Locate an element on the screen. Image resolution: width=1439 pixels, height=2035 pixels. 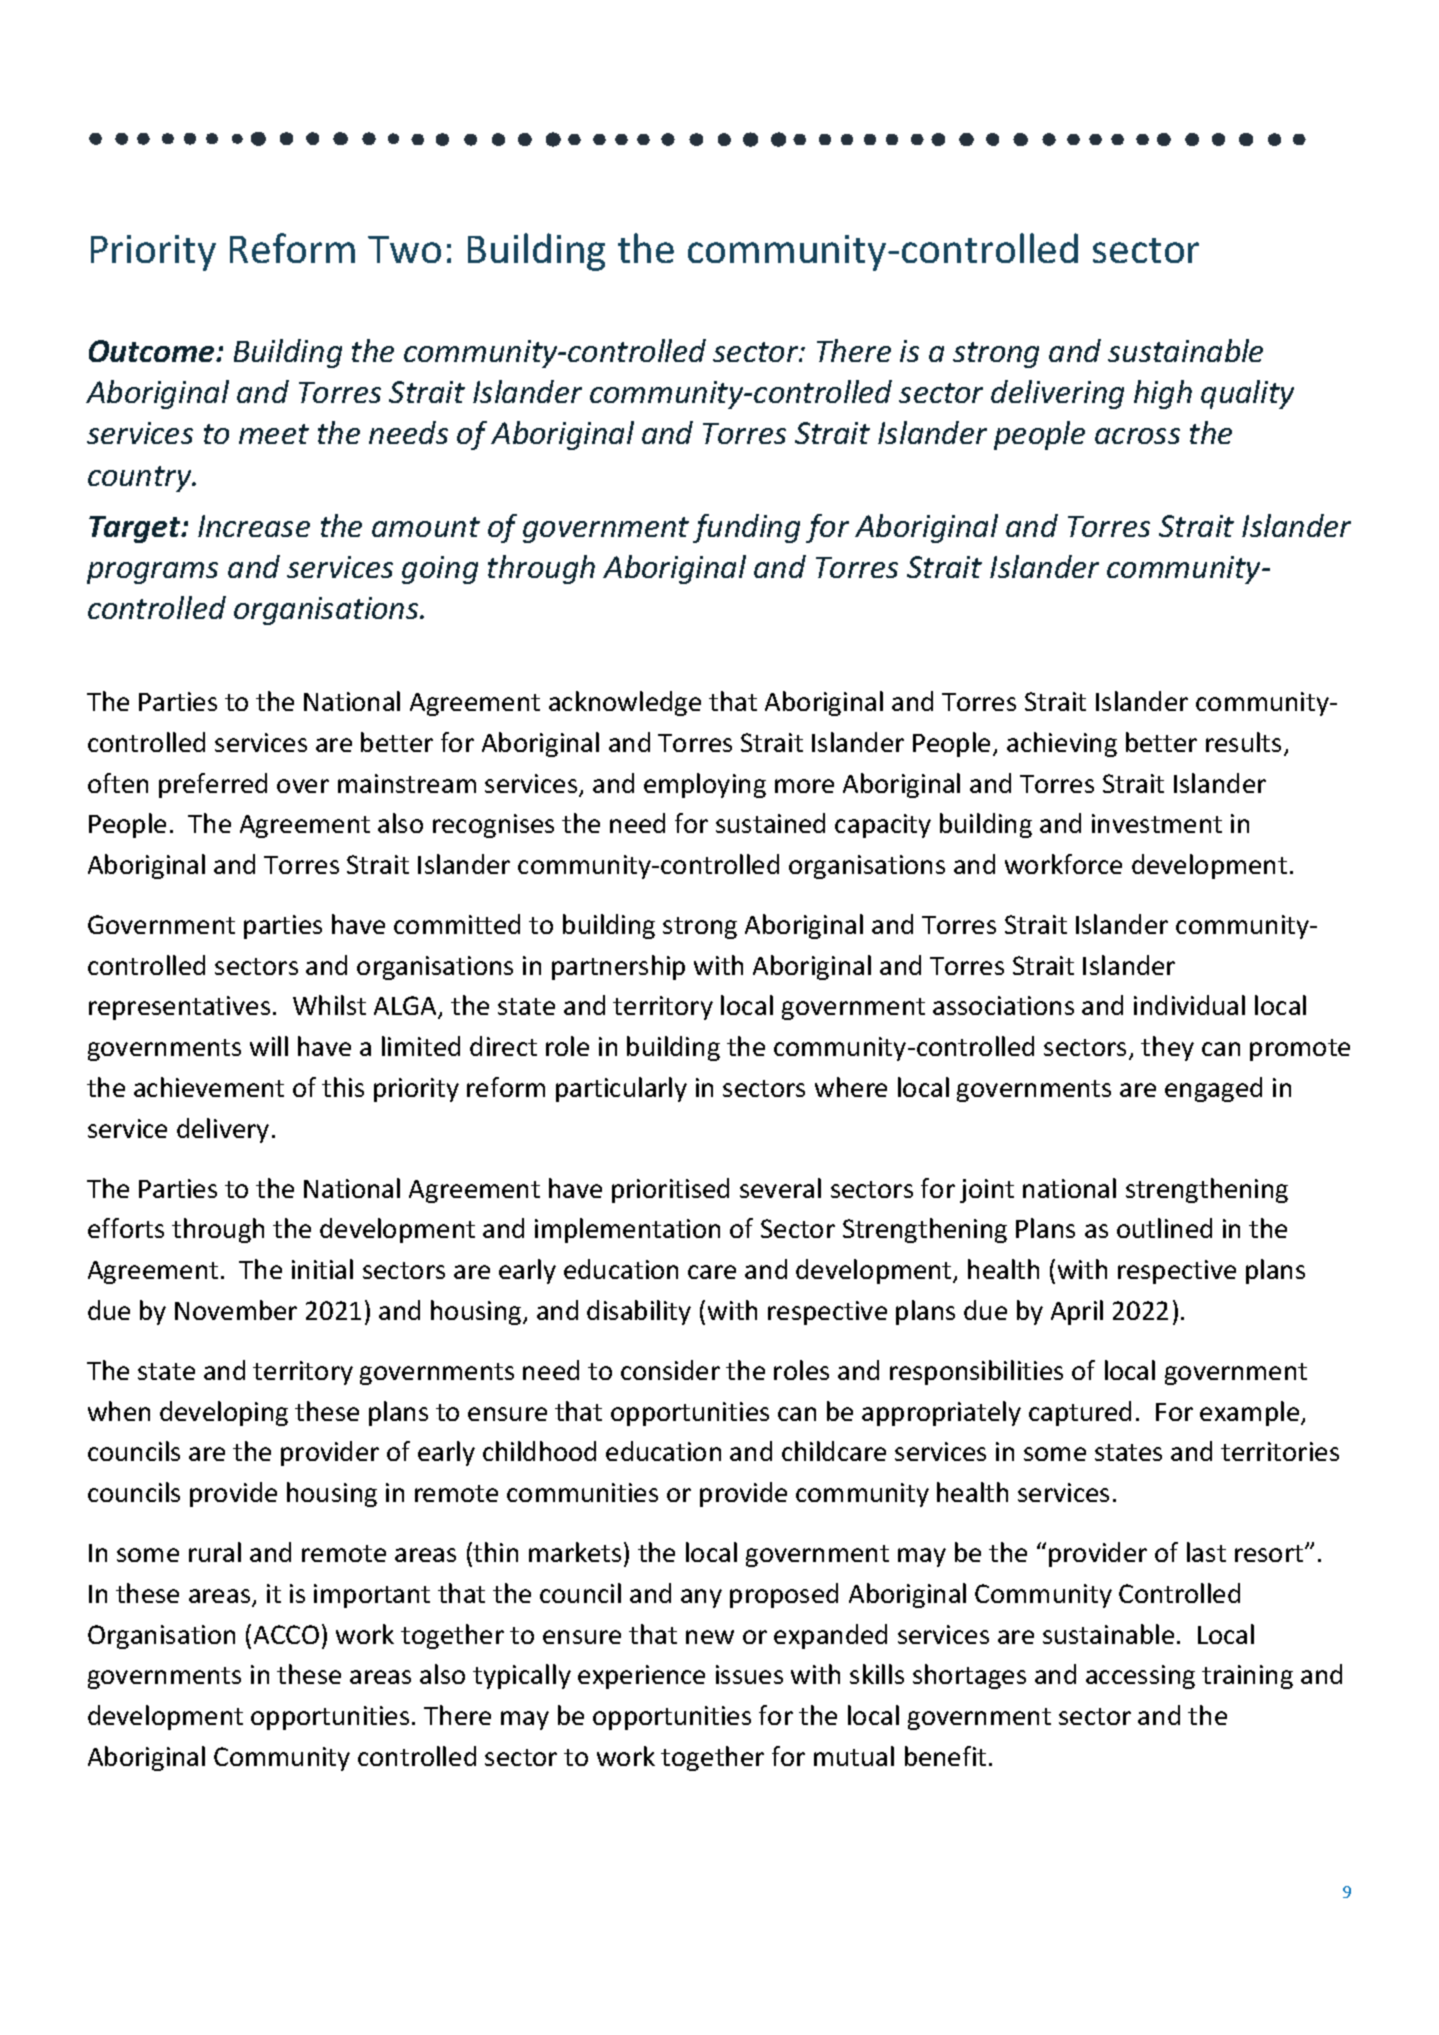
ACCO is located at coordinates (286, 1634).
